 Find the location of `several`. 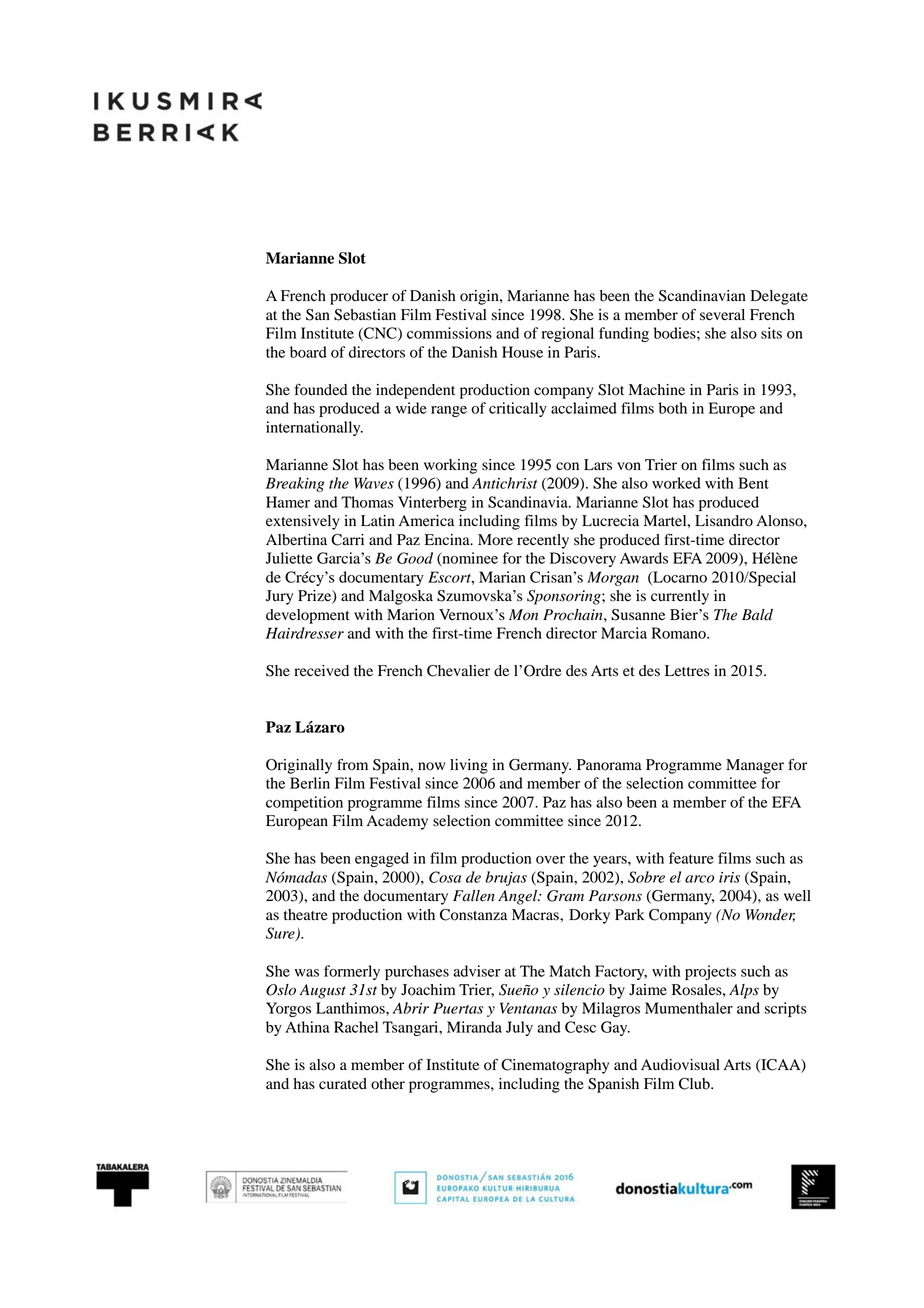

several is located at coordinates (722, 315).
